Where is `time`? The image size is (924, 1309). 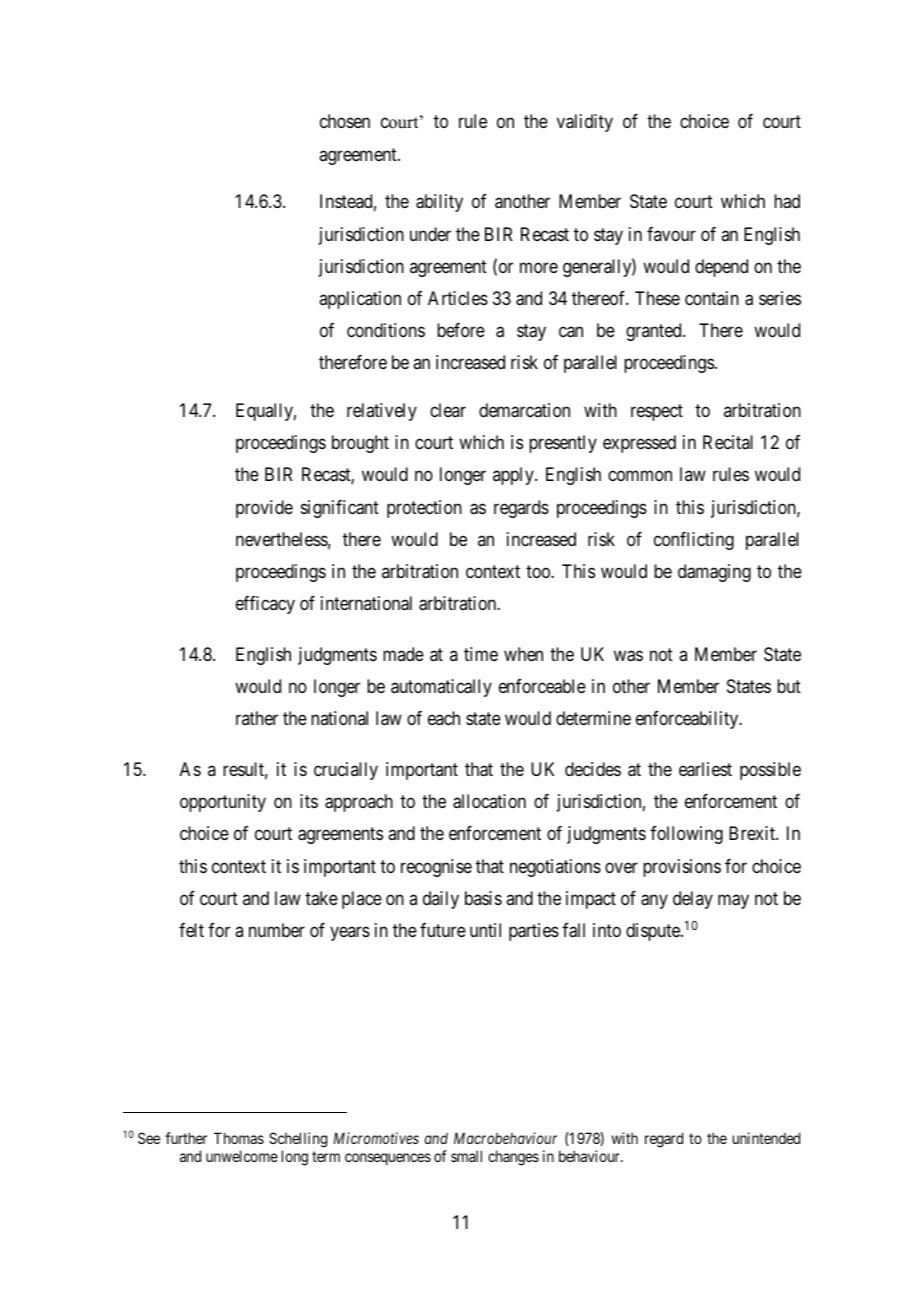
time is located at coordinates (481, 654).
